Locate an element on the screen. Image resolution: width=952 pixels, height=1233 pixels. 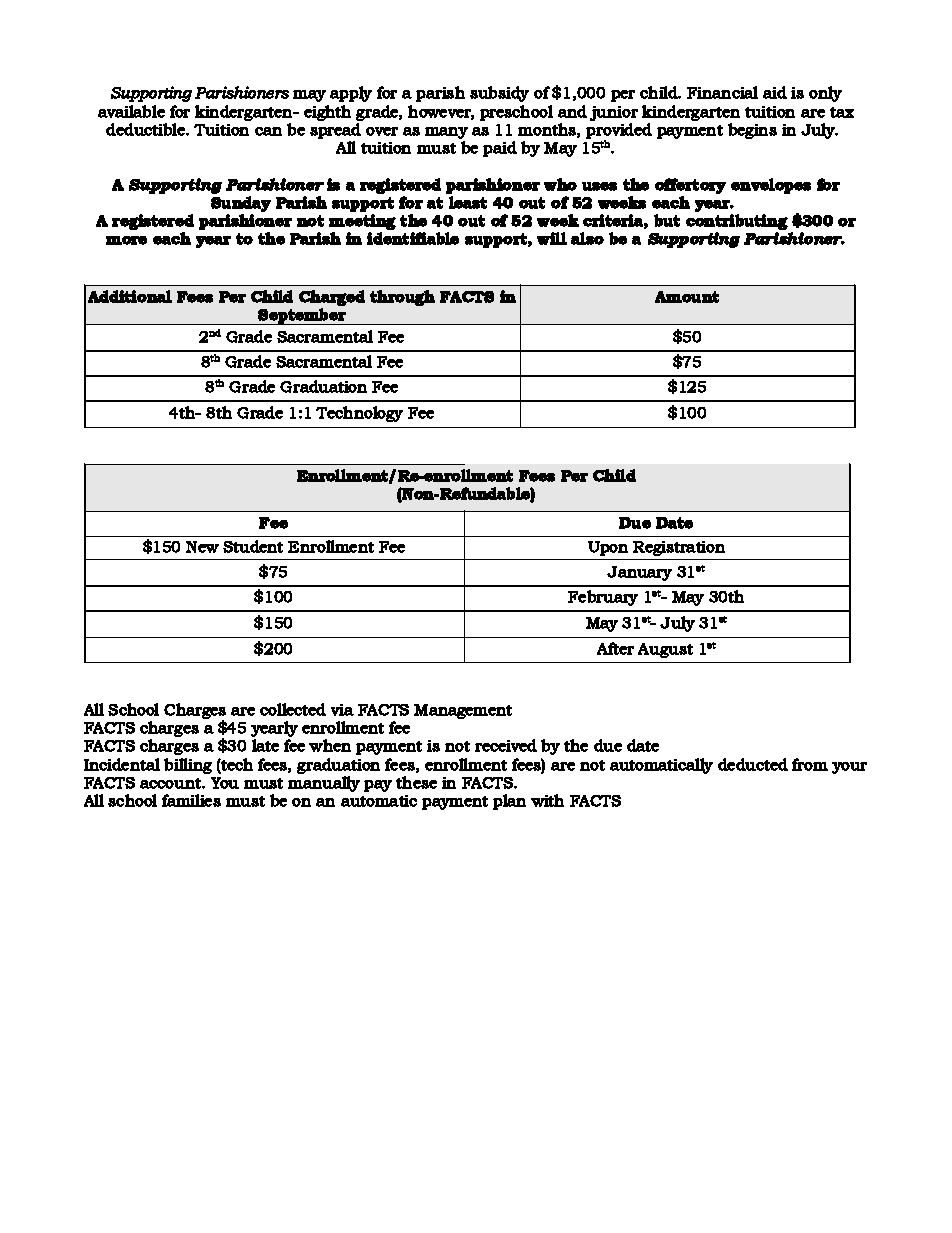
September is located at coordinates (302, 316).
